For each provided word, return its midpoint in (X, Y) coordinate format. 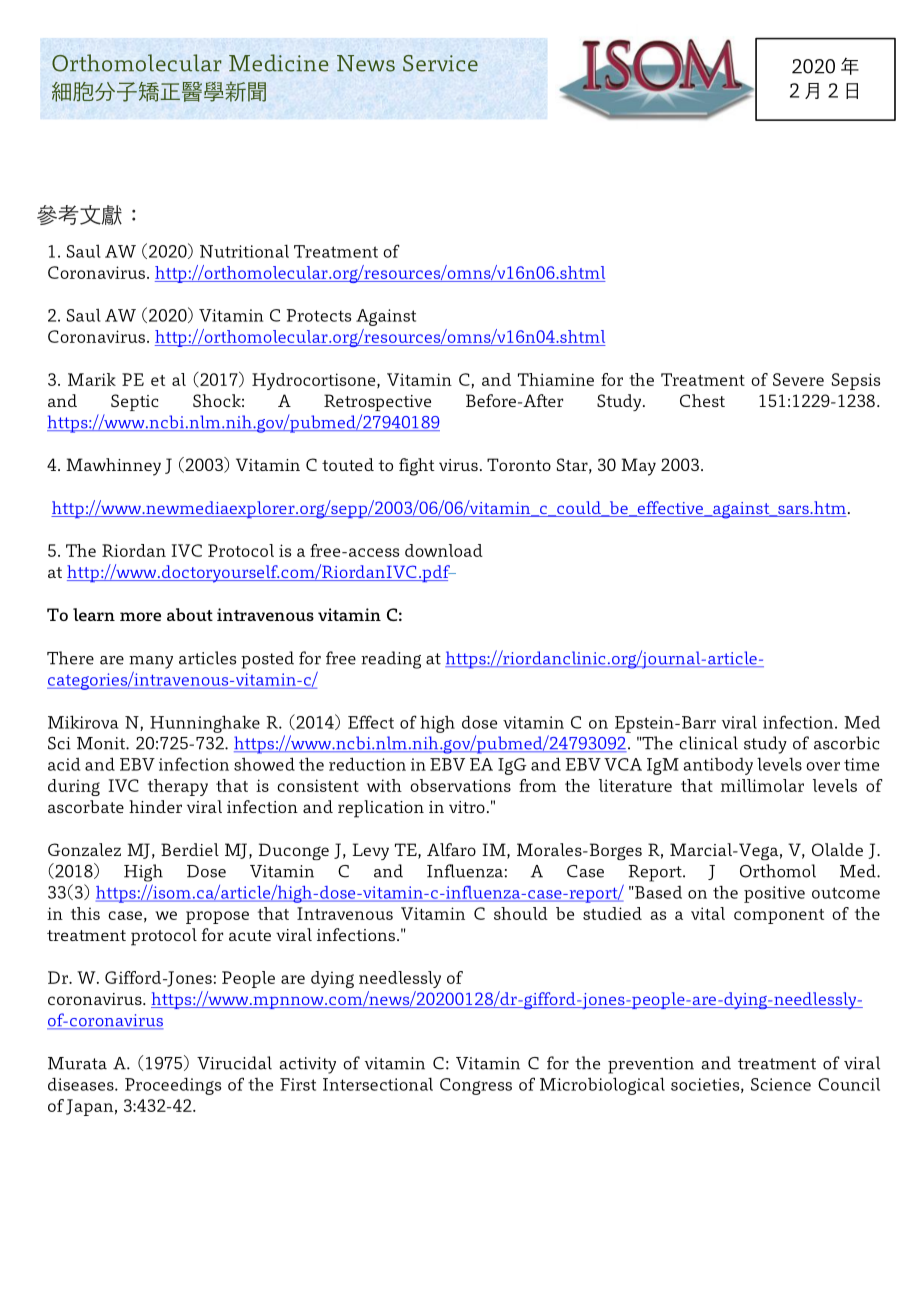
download (444, 550)
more (140, 616)
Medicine (279, 63)
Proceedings (173, 1086)
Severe (798, 379)
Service (440, 63)
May (638, 467)
